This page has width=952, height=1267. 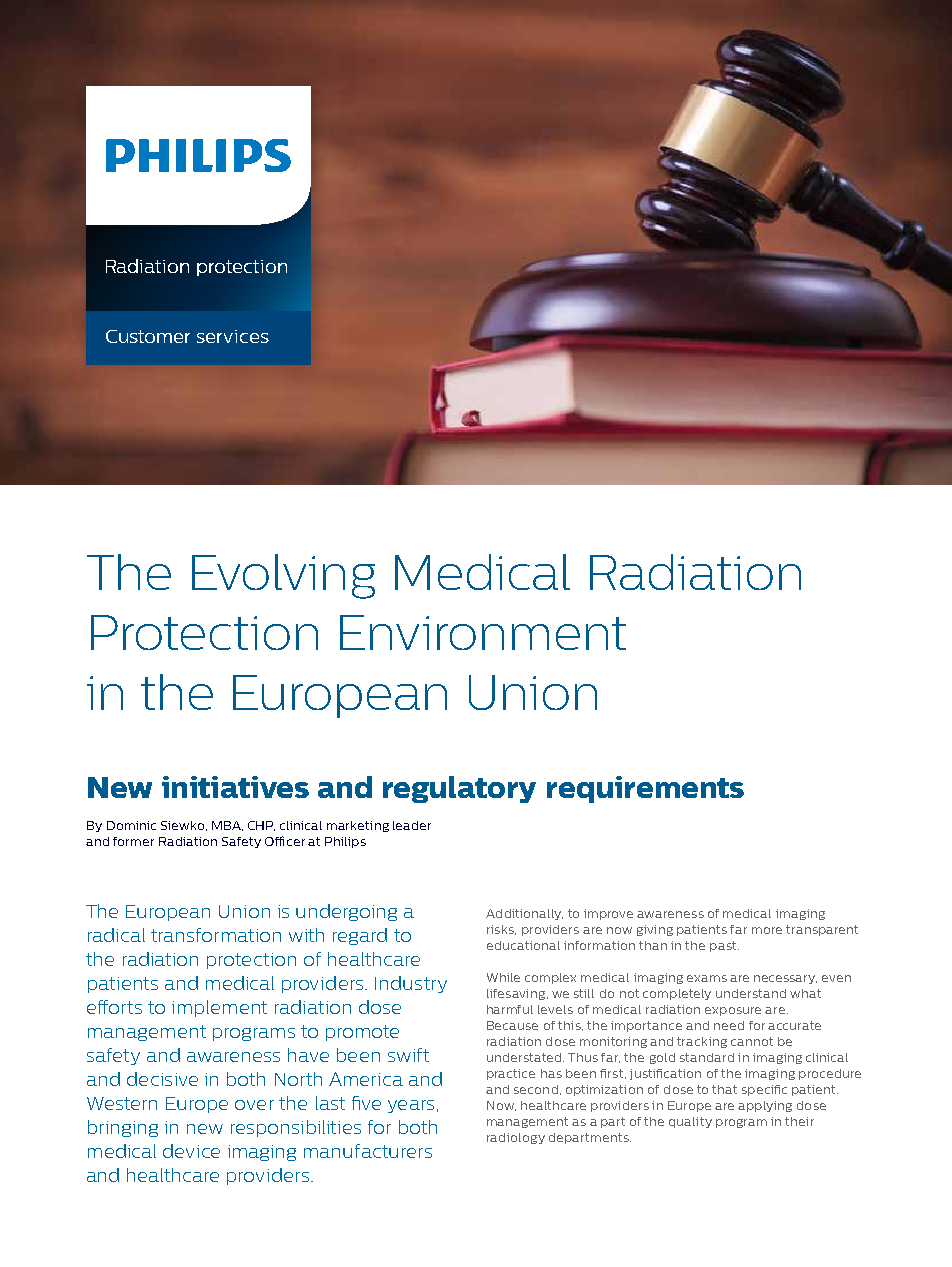 What do you see at coordinates (645, 789) in the page?
I see `requirements` at bounding box center [645, 789].
